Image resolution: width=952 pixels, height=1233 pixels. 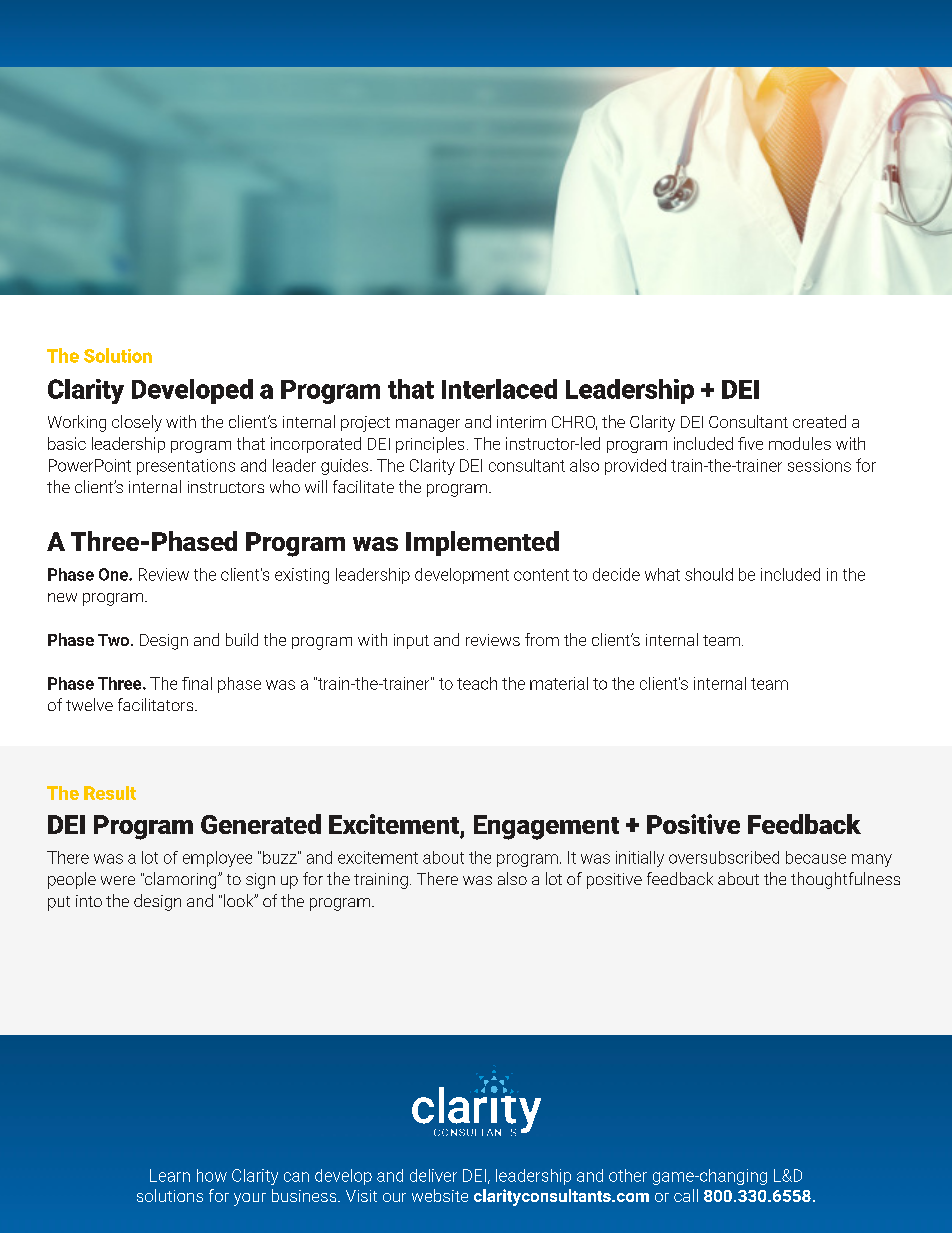 What do you see at coordinates (170, 1175) in the screenshot?
I see `Learn` at bounding box center [170, 1175].
